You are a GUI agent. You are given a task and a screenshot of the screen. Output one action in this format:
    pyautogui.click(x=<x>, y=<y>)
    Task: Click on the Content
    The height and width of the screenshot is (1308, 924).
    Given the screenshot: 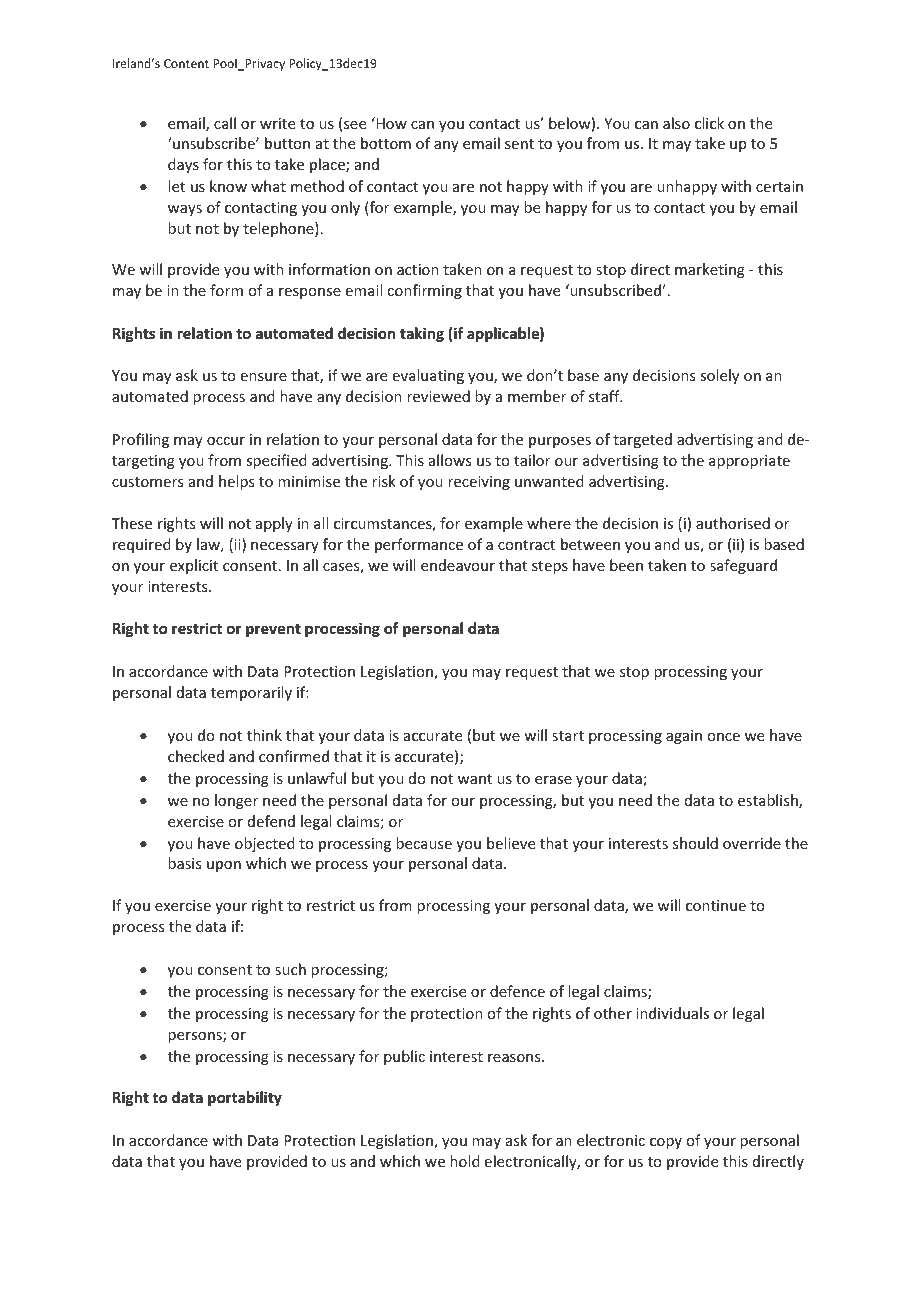 What is the action you would take?
    pyautogui.click(x=186, y=63)
